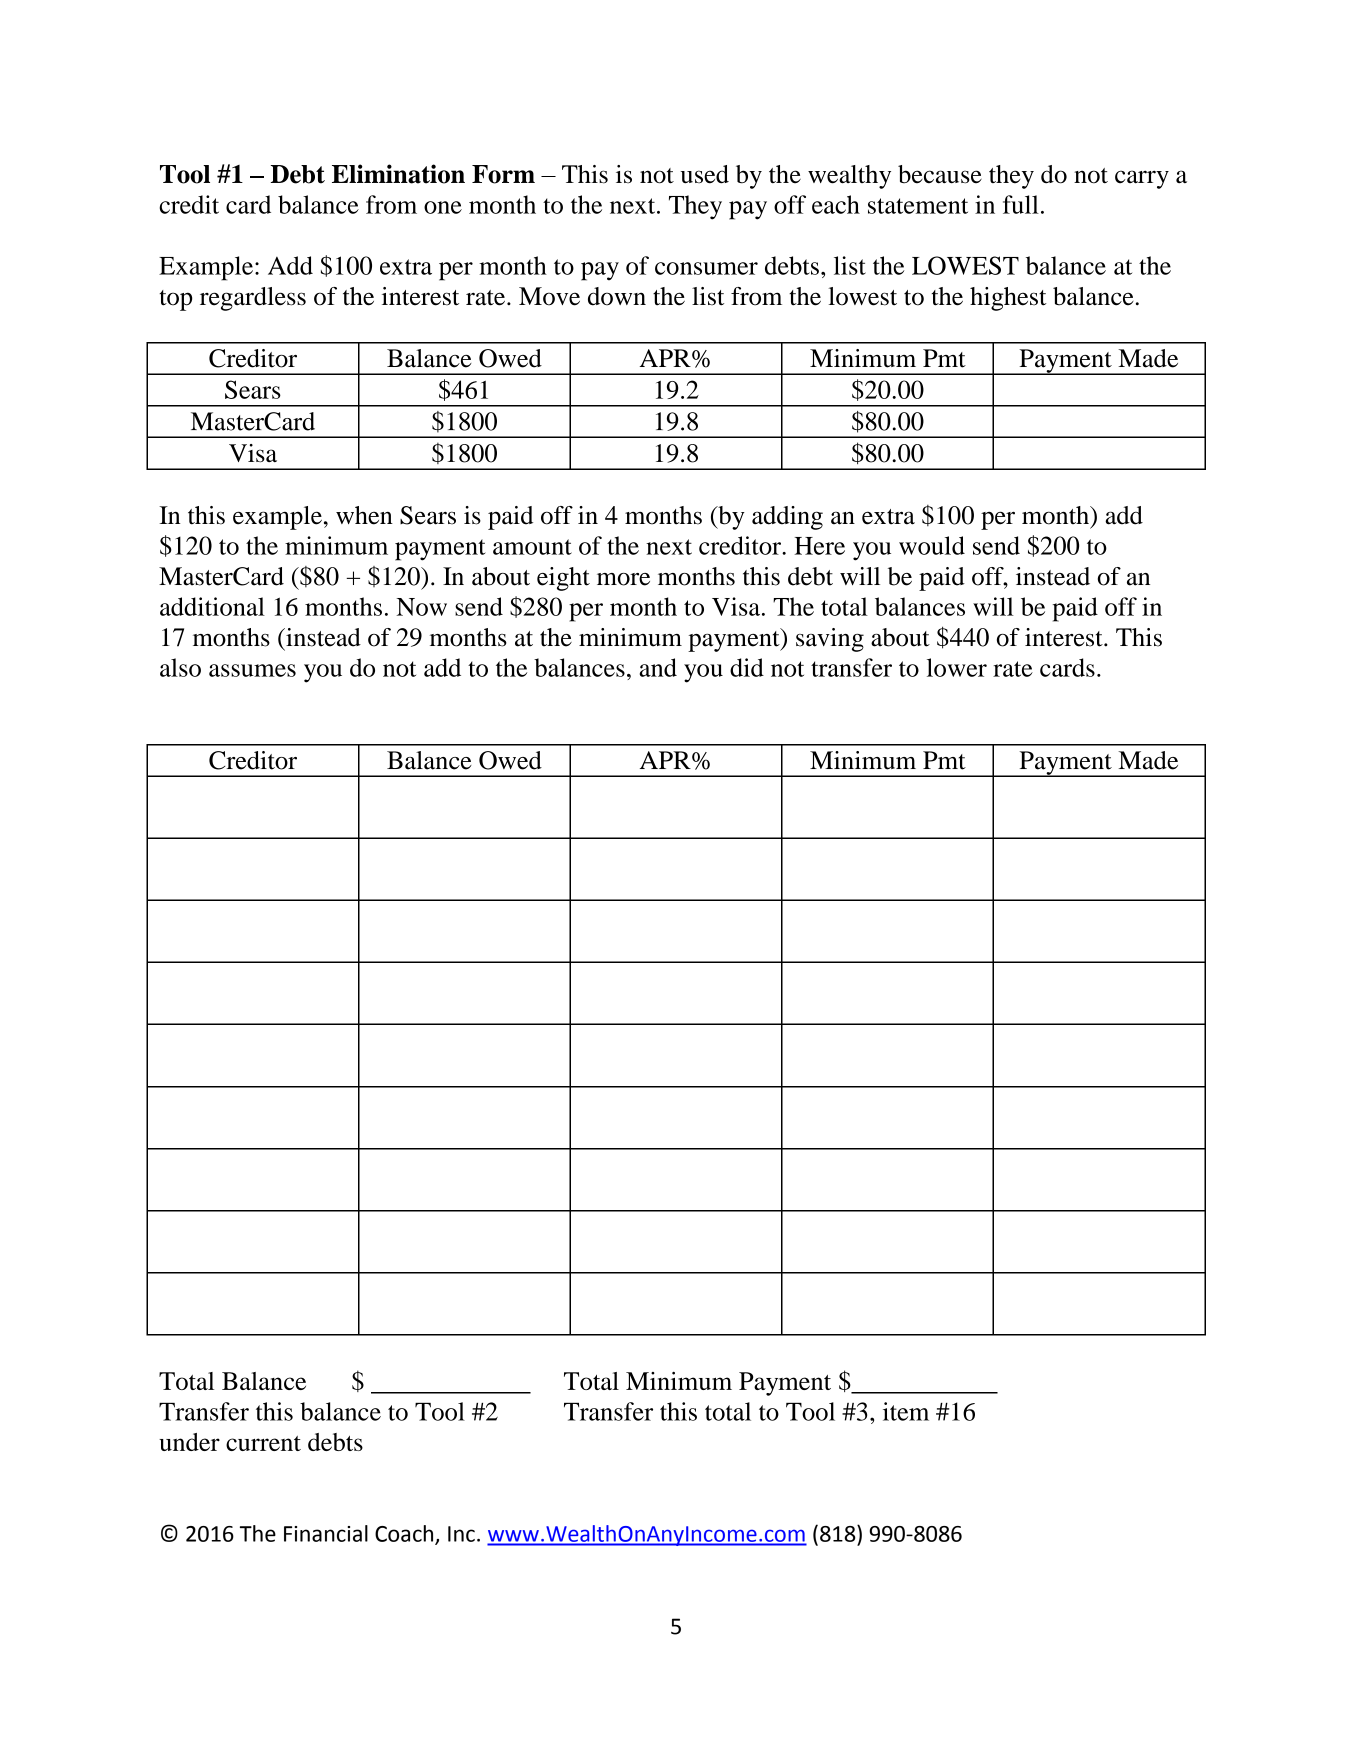  Describe the element at coordinates (263, 1443) in the document. I see `current` at that location.
